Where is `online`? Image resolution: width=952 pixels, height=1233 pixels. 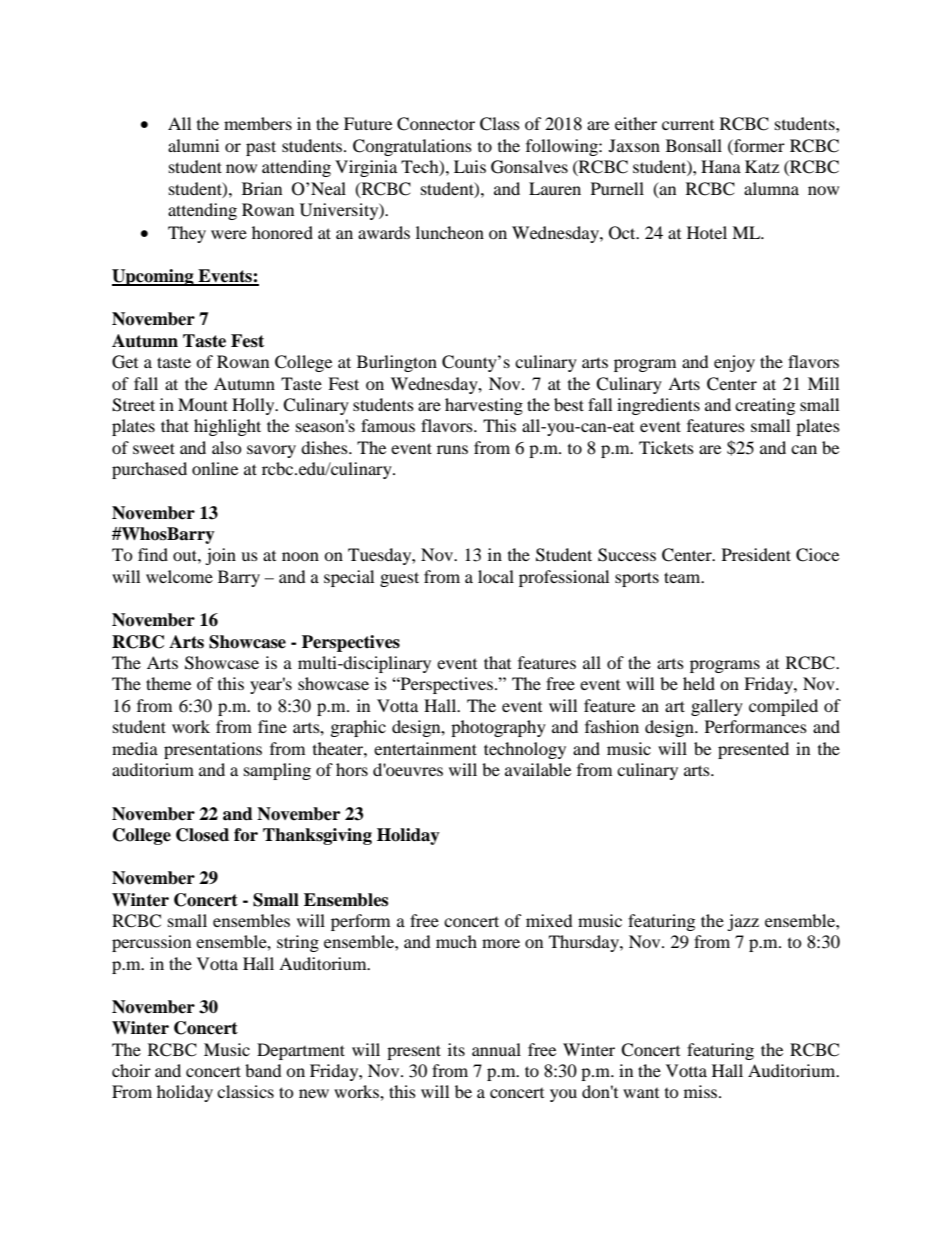
online is located at coordinates (215, 468).
